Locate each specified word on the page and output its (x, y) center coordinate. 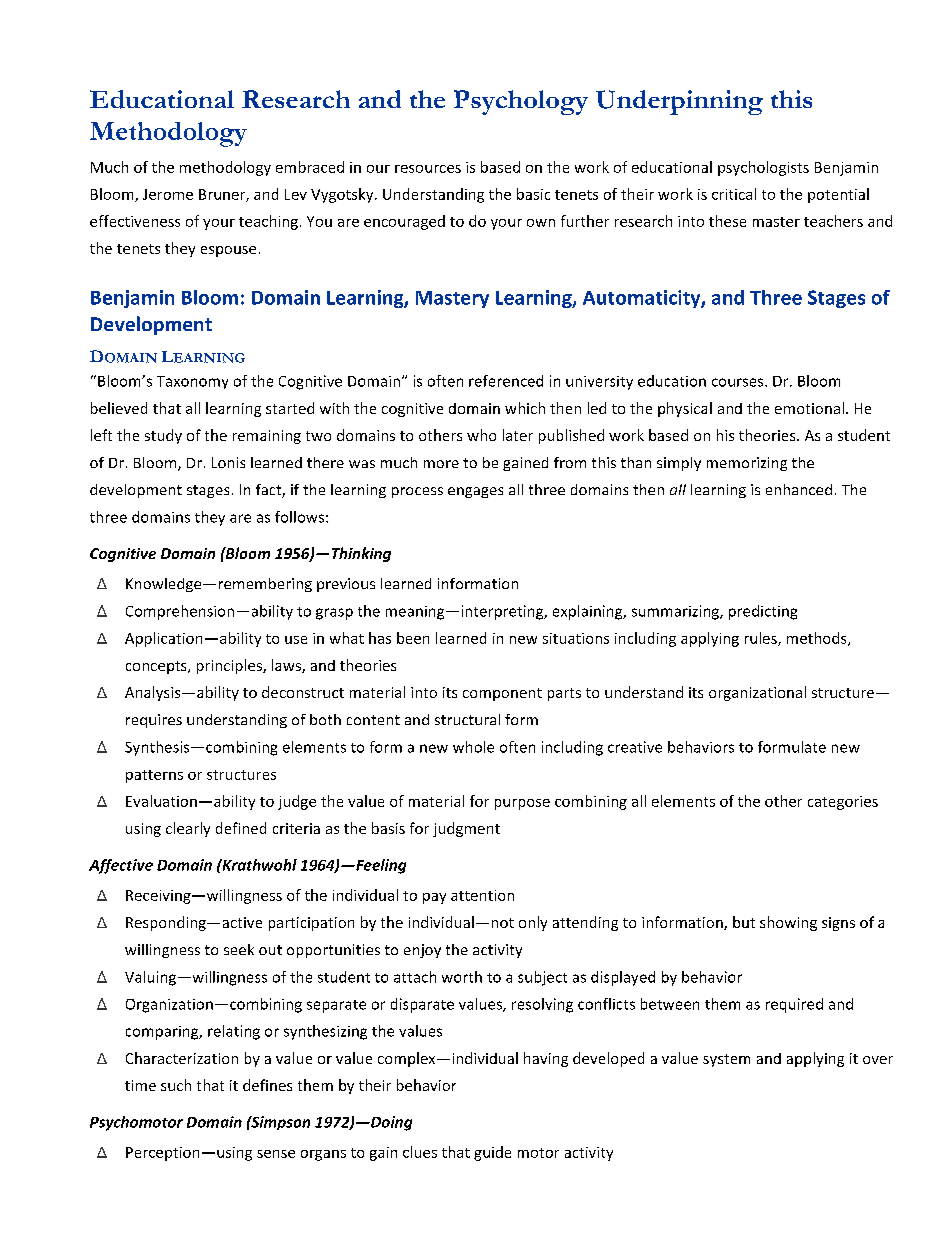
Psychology (521, 102)
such (176, 1085)
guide (492, 1153)
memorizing (747, 464)
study (163, 436)
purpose (522, 804)
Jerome (168, 194)
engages (475, 492)
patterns (154, 776)
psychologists (763, 168)
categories (843, 803)
